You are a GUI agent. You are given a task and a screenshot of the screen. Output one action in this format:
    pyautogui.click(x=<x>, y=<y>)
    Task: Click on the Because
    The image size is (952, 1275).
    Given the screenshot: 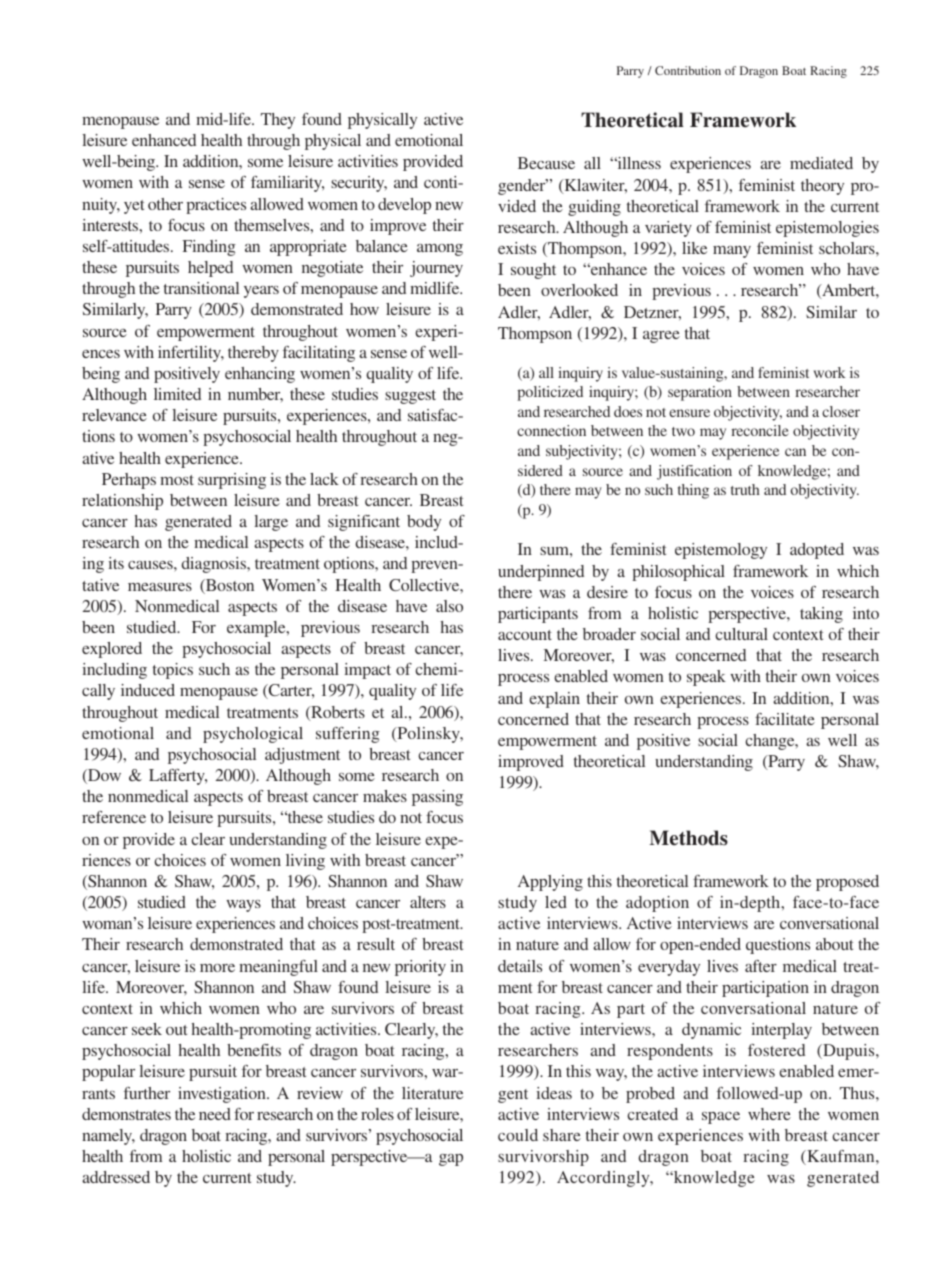 What is the action you would take?
    pyautogui.click(x=546, y=163)
